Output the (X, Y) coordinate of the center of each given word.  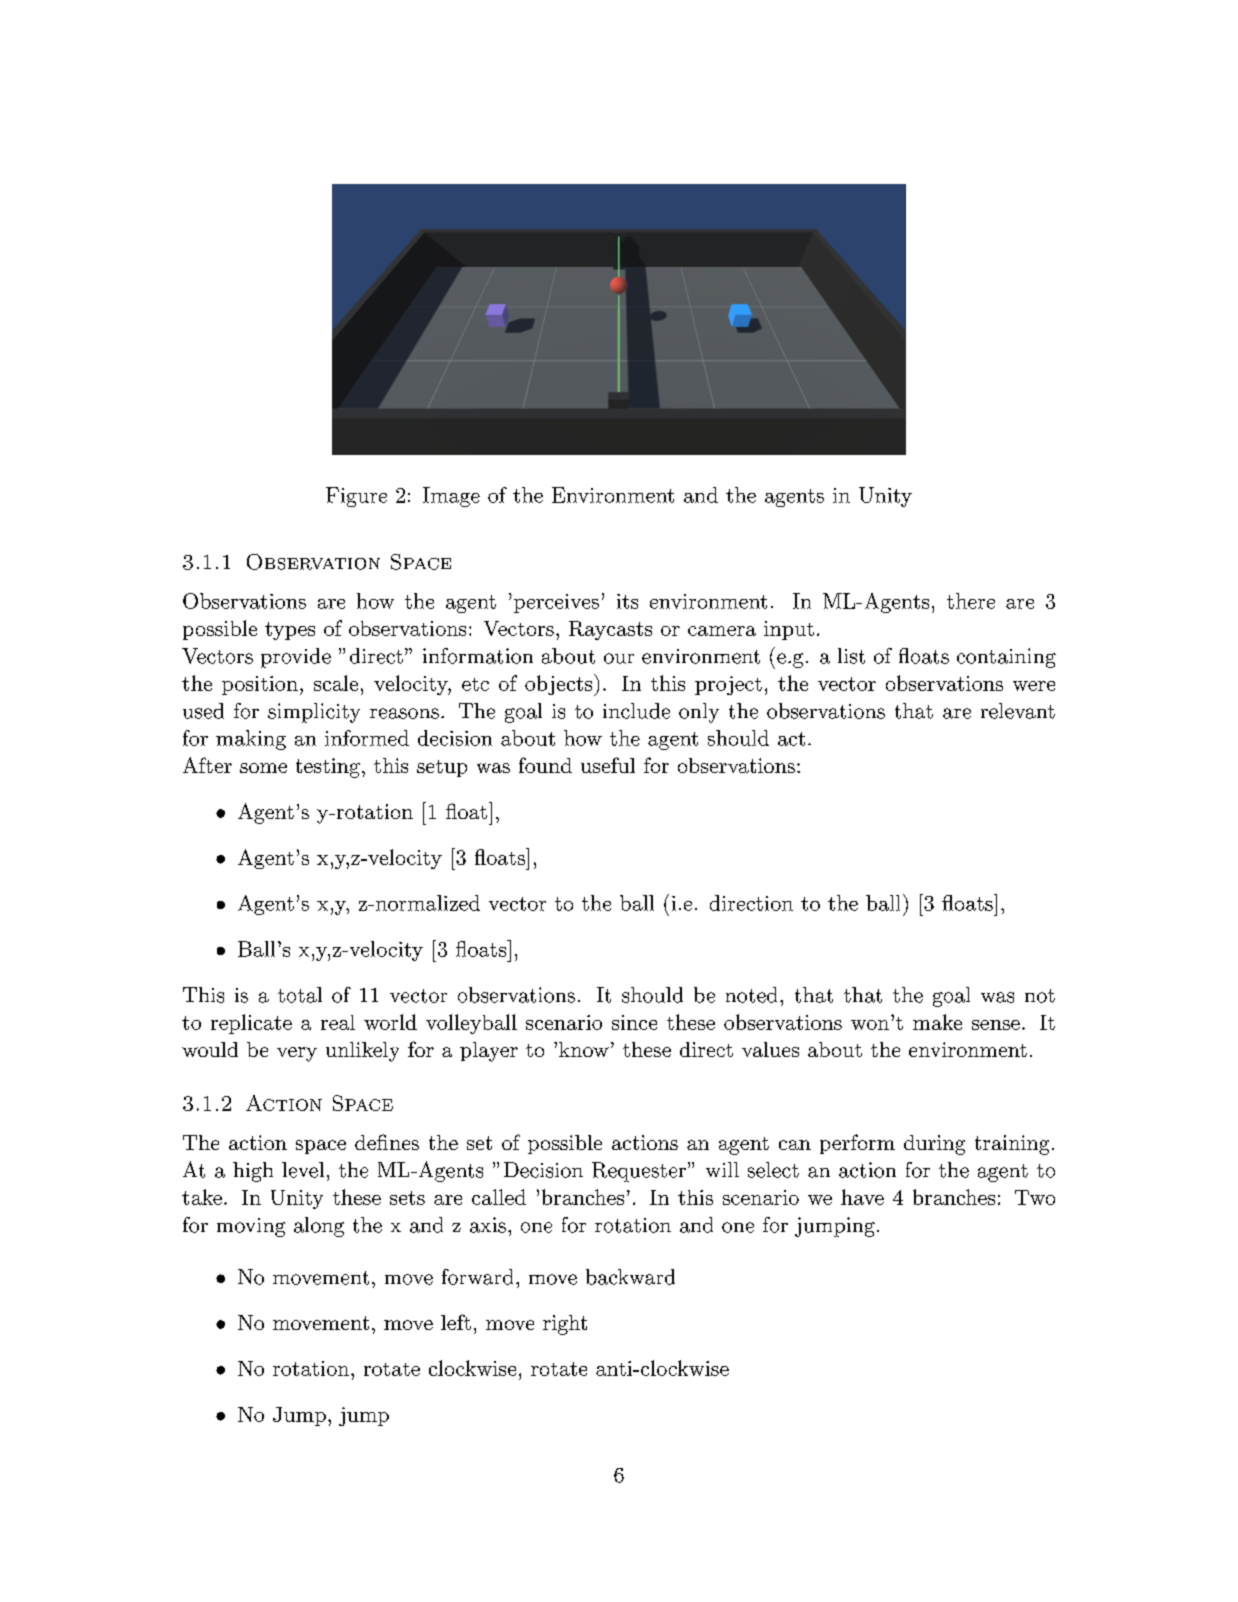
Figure (356, 497)
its (627, 601)
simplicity (314, 713)
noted (751, 995)
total (300, 995)
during (934, 1145)
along (319, 1227)
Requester (639, 1172)
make (937, 1022)
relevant (1018, 711)
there (971, 601)
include (636, 711)
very (297, 1054)
